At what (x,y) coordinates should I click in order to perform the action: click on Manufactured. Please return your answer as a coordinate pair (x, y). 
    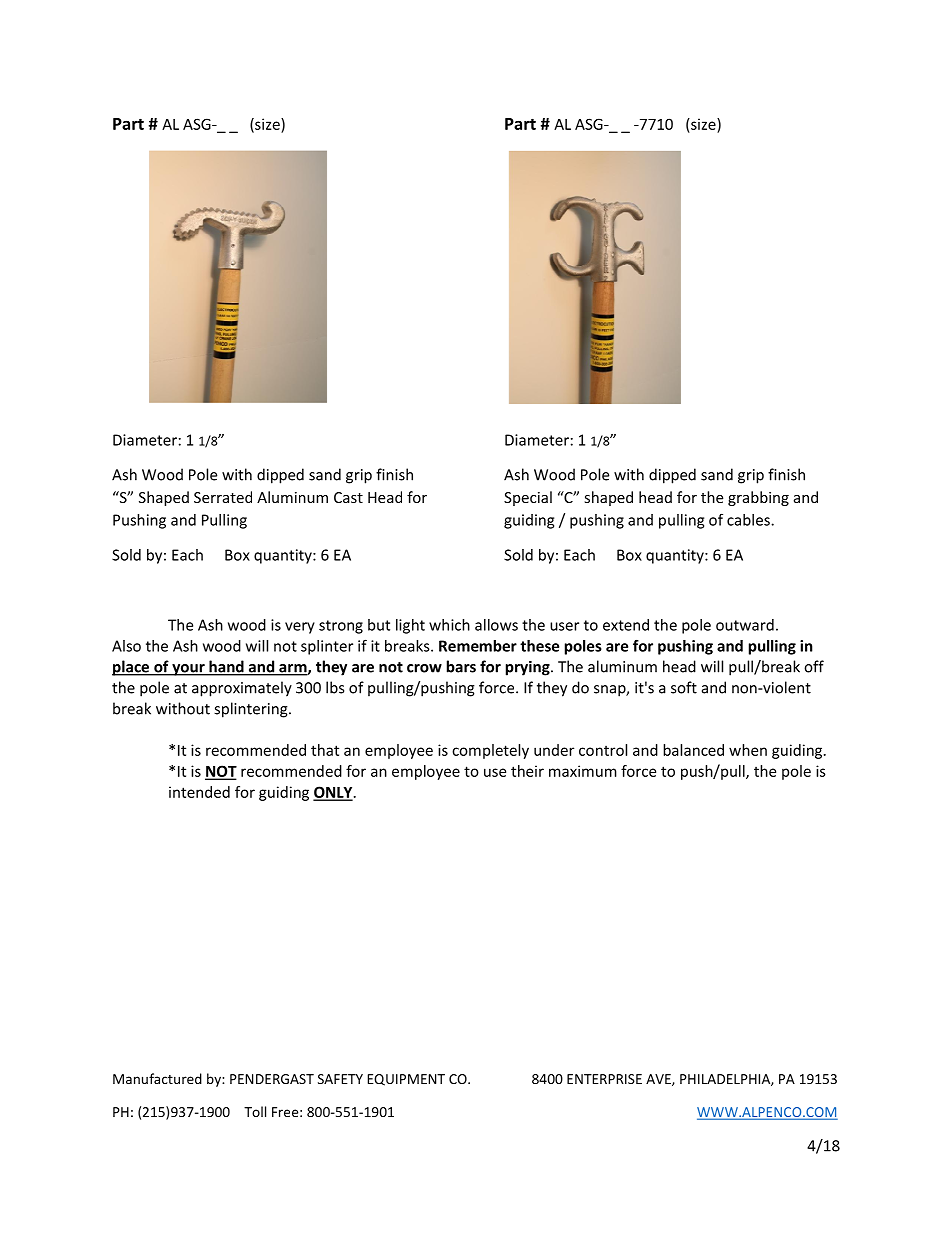
    Looking at the image, I should click on (157, 1078).
